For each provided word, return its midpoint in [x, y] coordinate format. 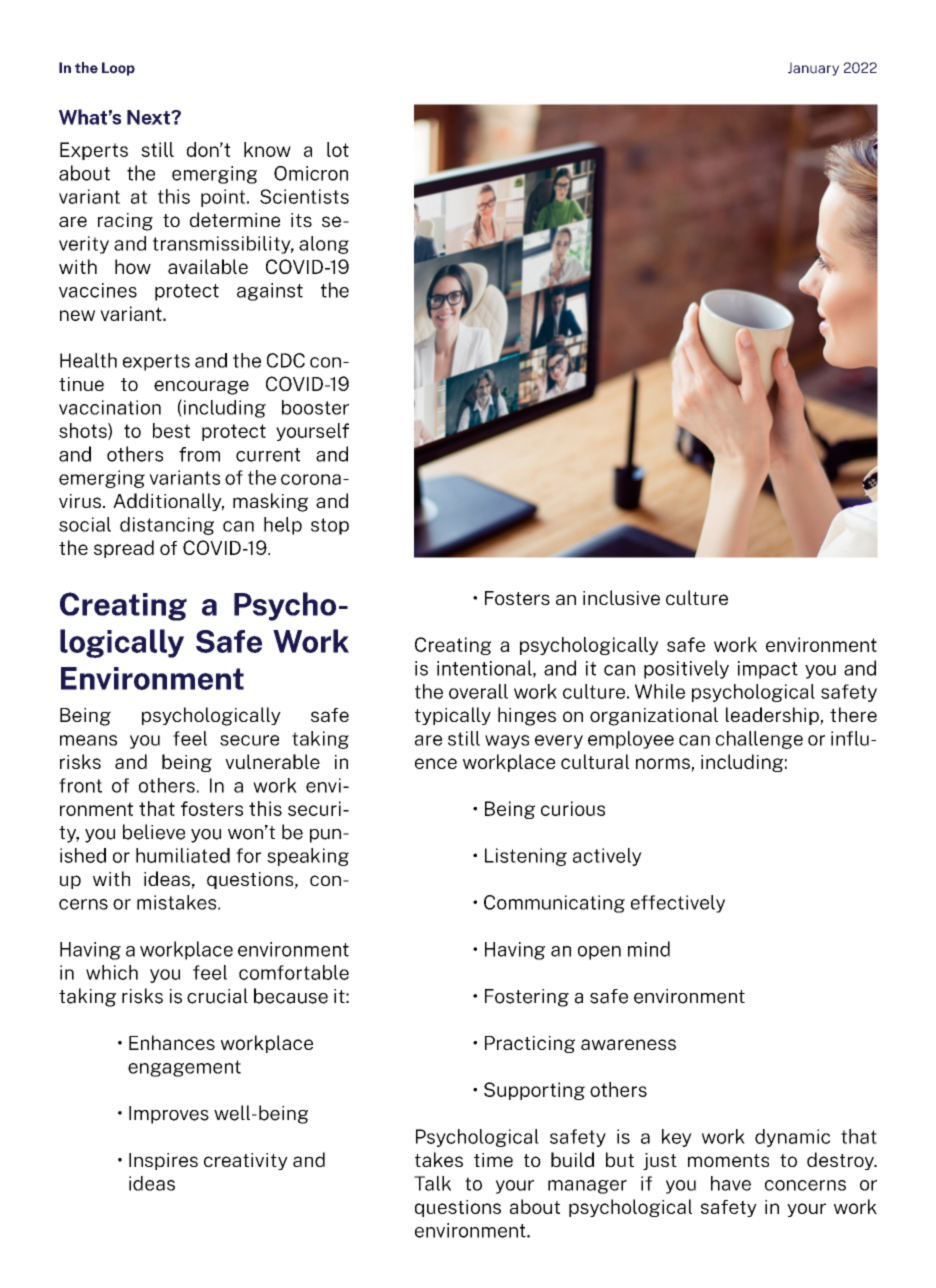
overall [478, 691]
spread [124, 549]
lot [338, 149]
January [813, 69]
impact [768, 670]
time [493, 1160]
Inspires [163, 1161]
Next [149, 117]
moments [728, 1160]
